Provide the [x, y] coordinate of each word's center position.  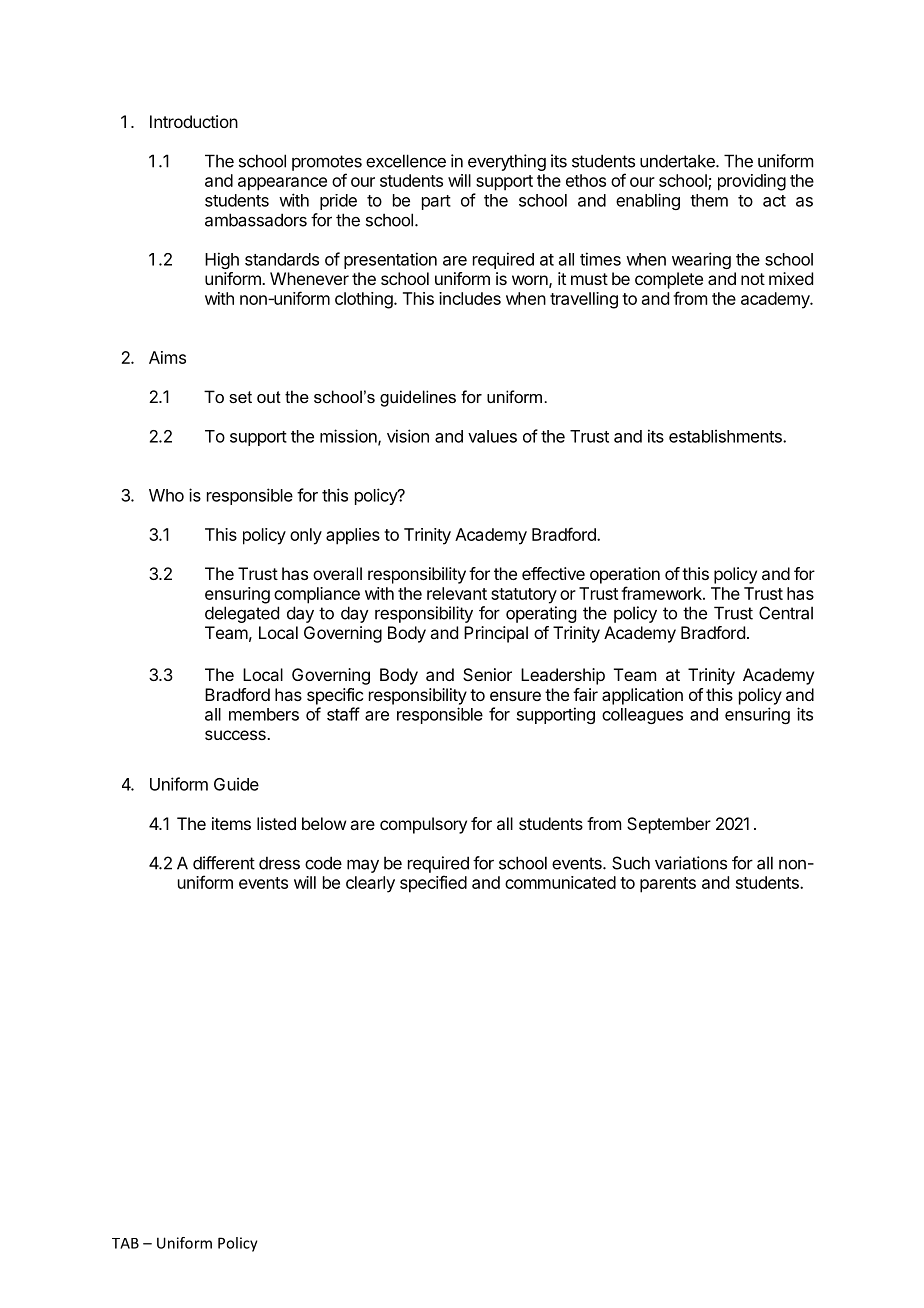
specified [433, 884]
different [224, 863]
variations [691, 863]
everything [507, 162]
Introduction [194, 121]
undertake [678, 161]
